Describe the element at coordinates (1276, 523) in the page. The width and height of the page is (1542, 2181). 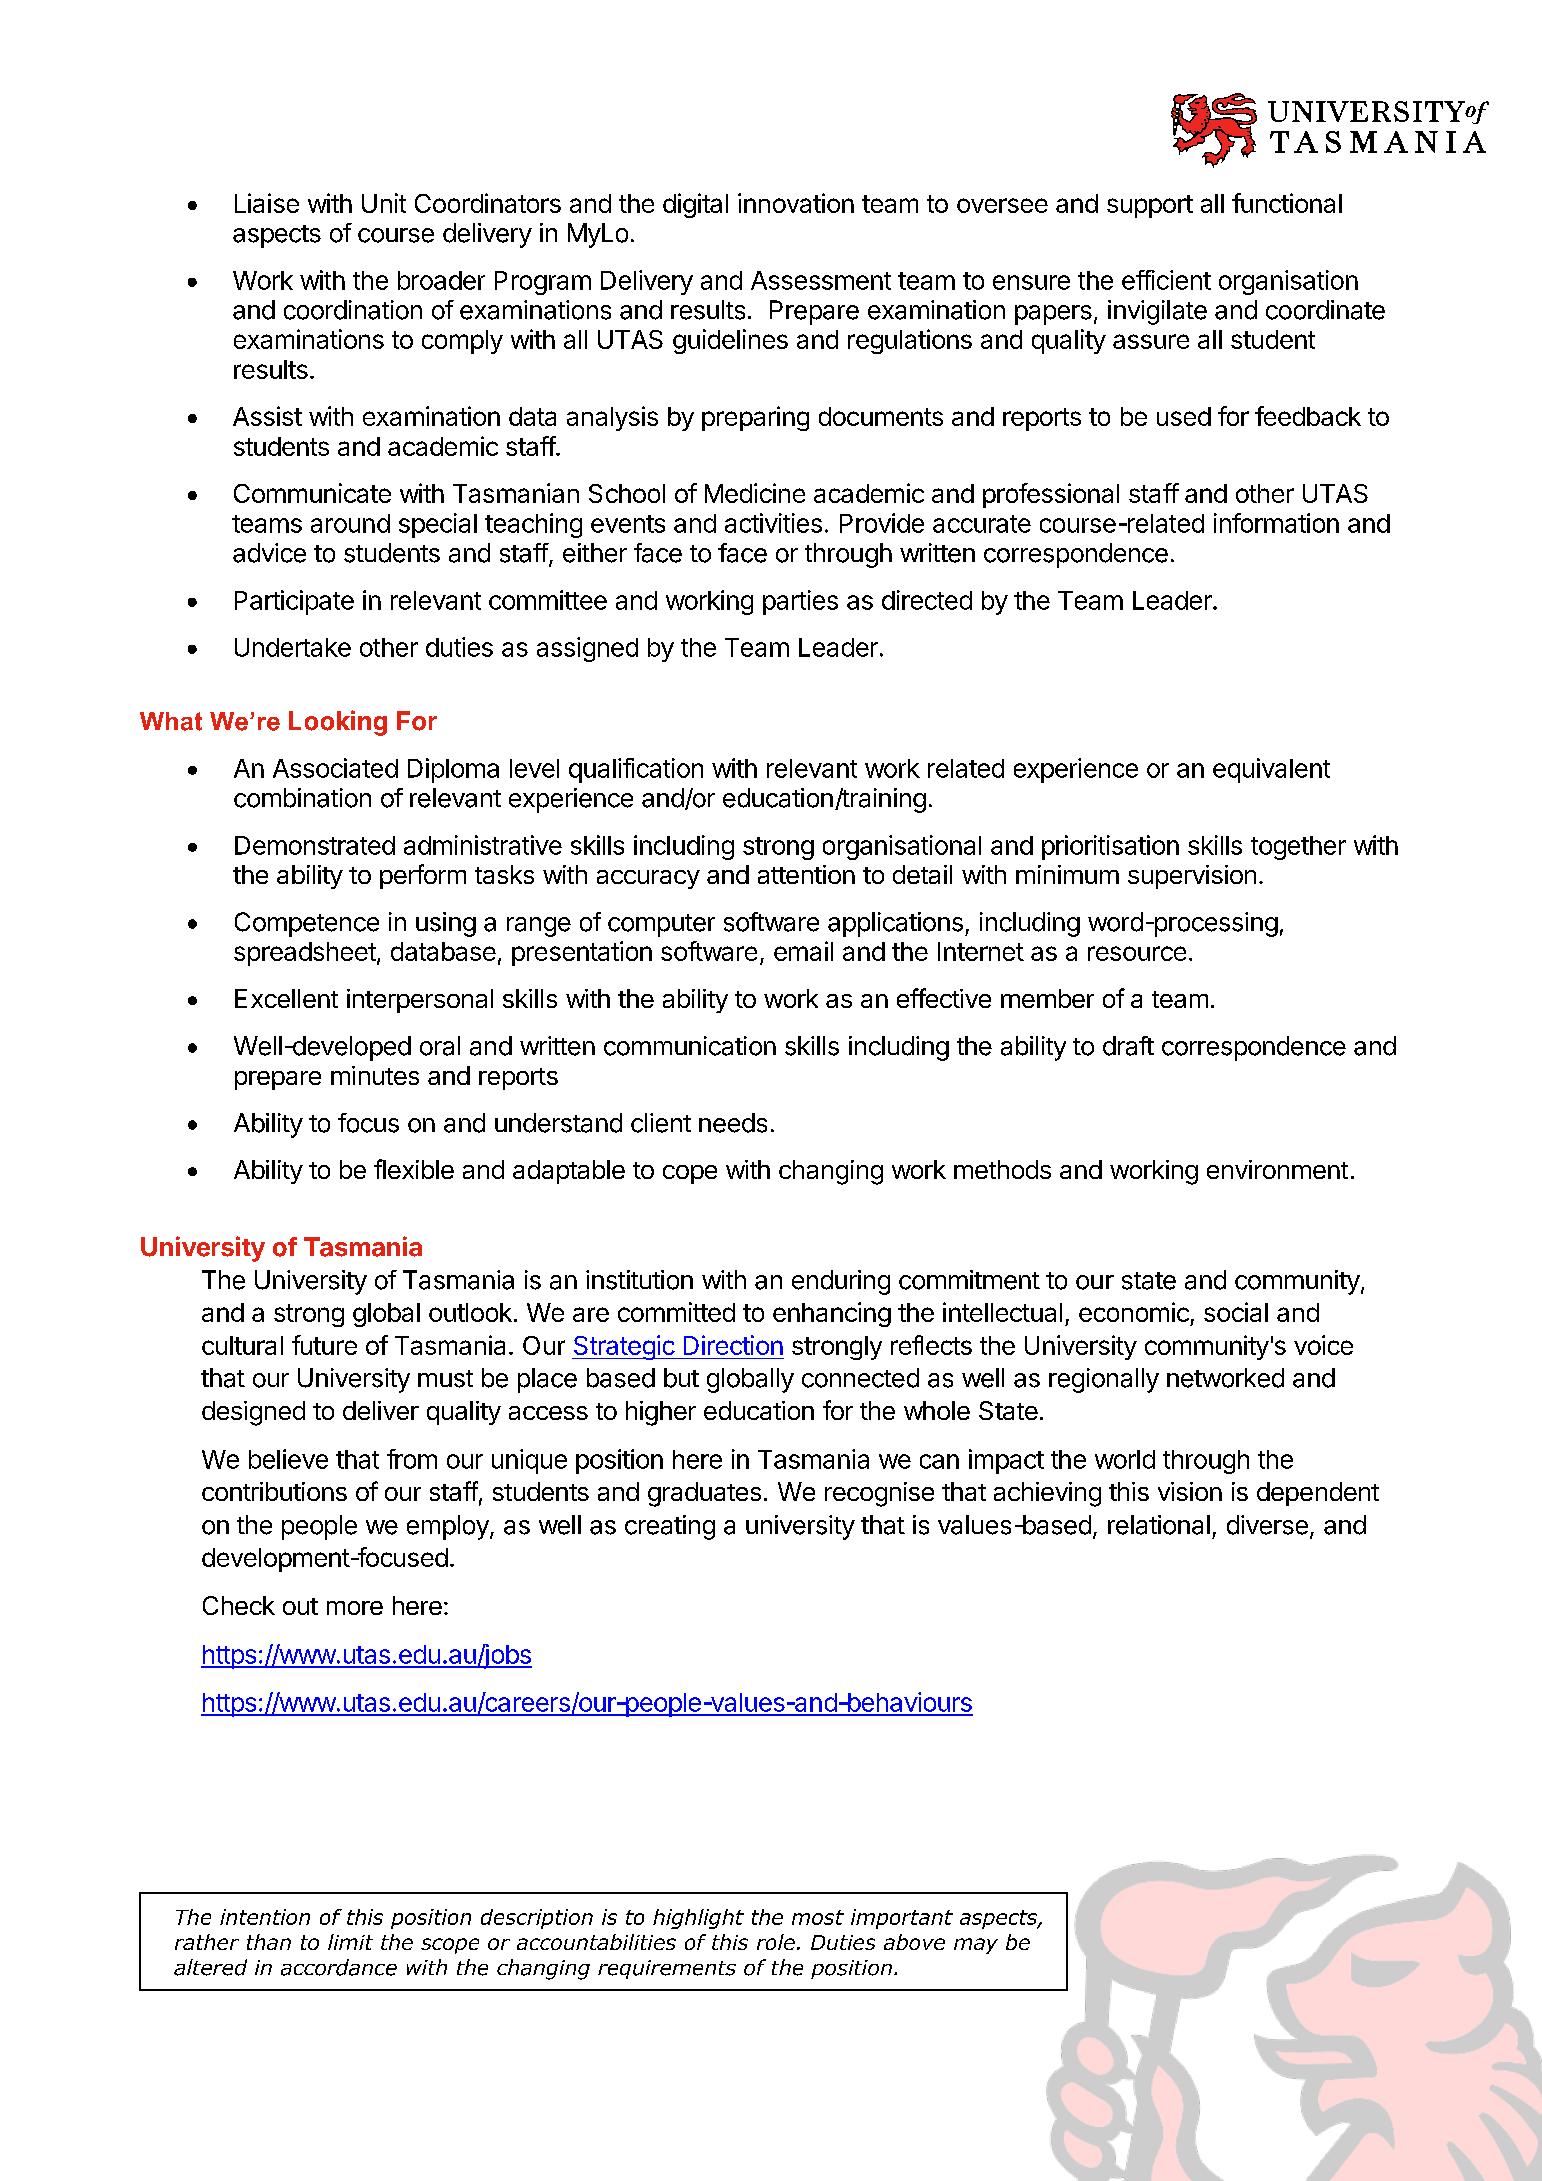
I see `information` at that location.
